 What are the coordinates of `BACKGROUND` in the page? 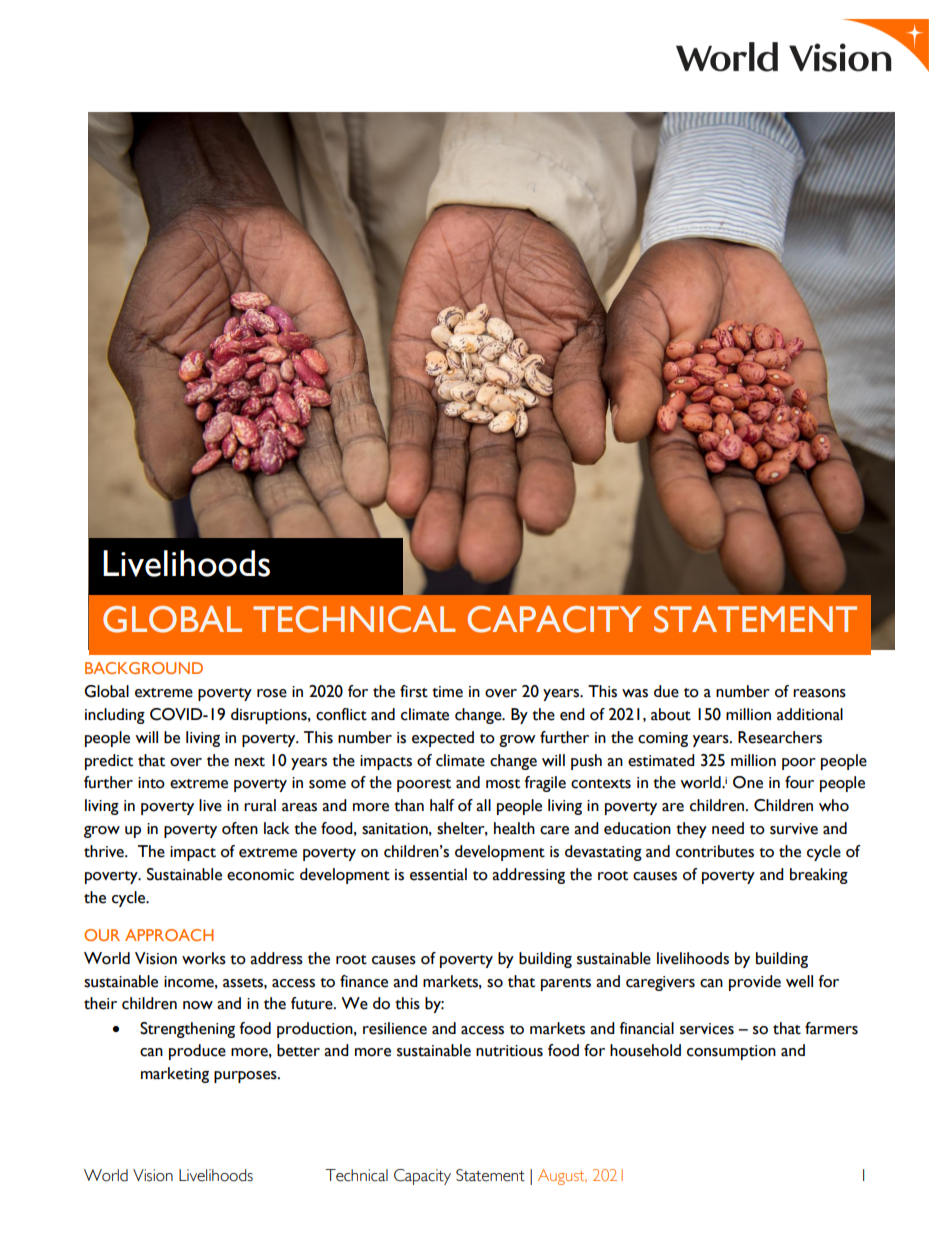 It's located at (144, 668).
